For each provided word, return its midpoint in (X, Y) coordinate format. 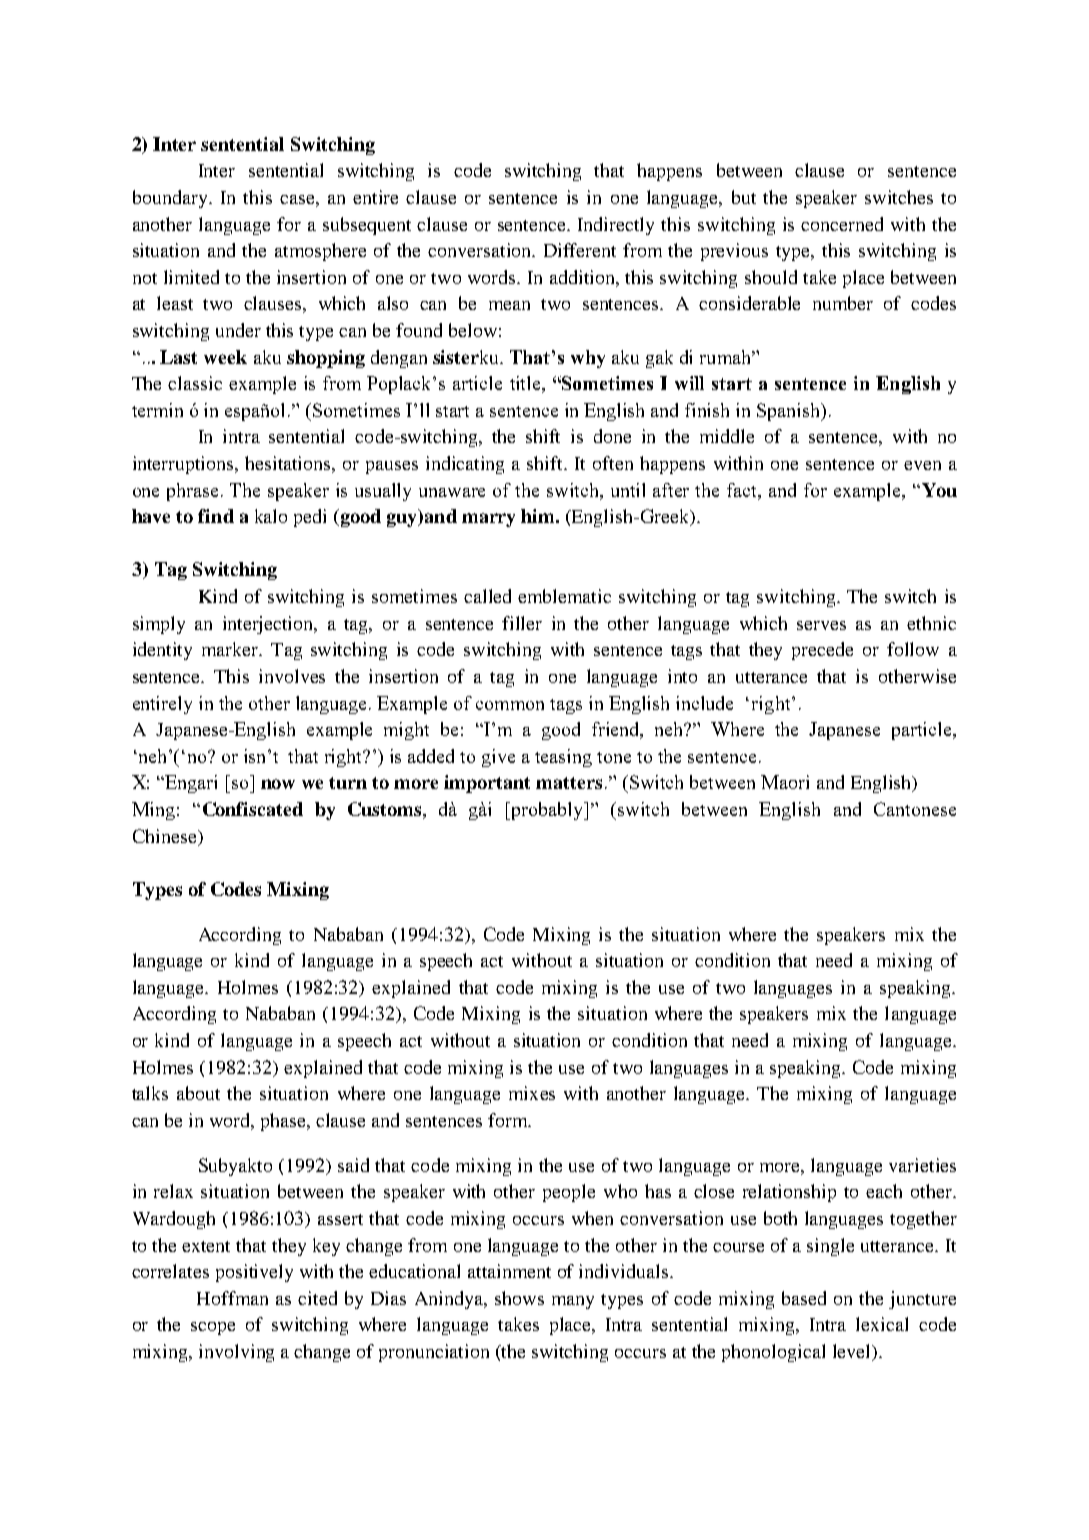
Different (580, 250)
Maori (785, 782)
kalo (271, 516)
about (198, 1093)
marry (488, 520)
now (278, 784)
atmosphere (320, 252)
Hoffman (232, 1298)
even (922, 465)
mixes (532, 1093)
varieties (922, 1165)
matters (569, 783)
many (573, 1302)
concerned (842, 224)
